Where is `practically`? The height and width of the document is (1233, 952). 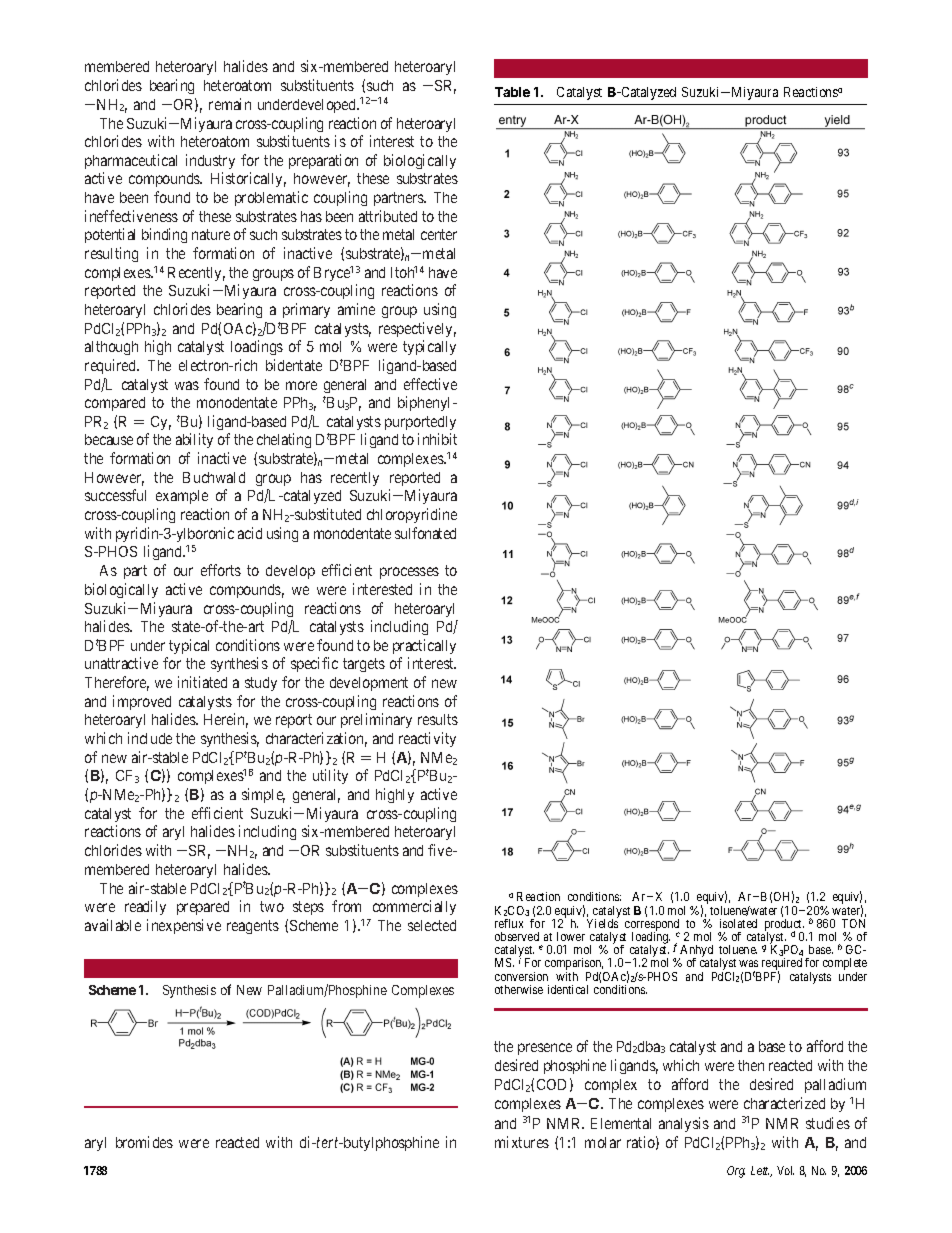 practically is located at coordinates (424, 646).
